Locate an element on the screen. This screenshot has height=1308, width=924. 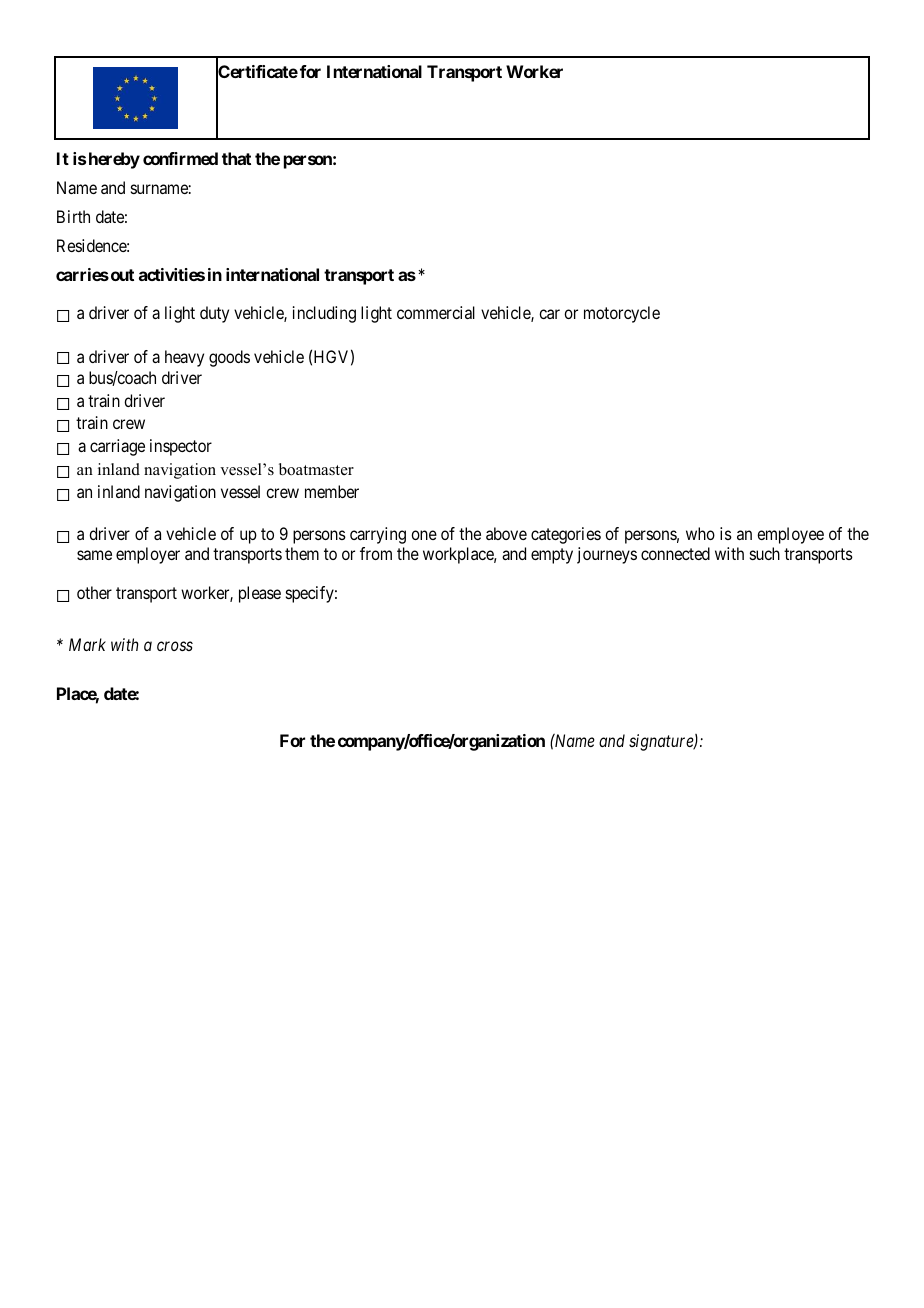
motorcycle is located at coordinates (622, 314).
